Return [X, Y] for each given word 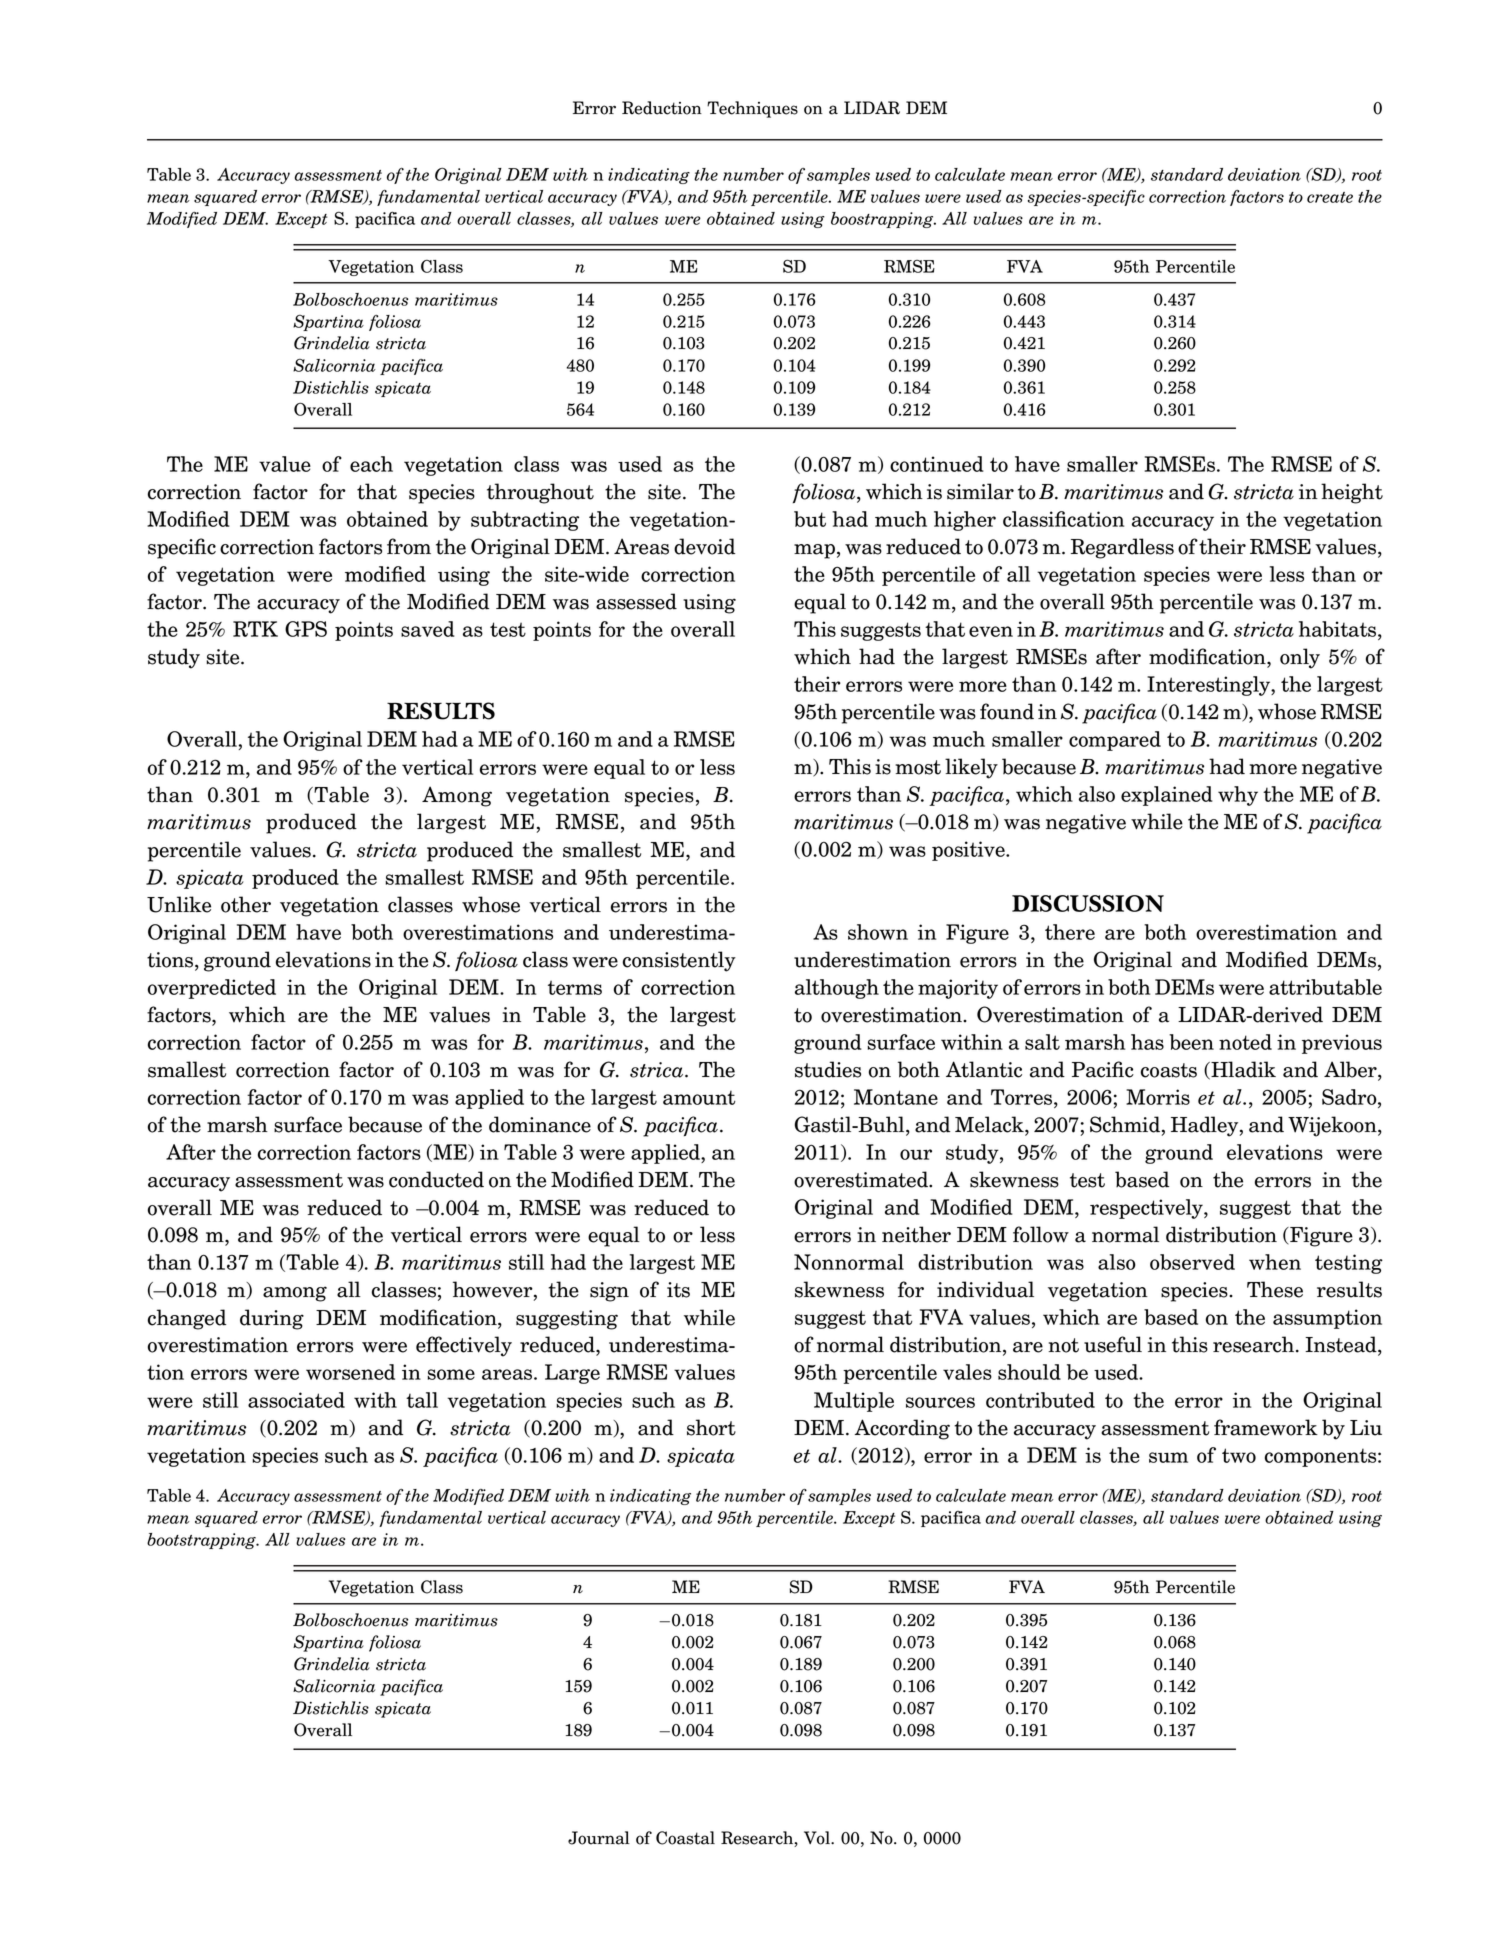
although [837, 989]
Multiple [854, 1402]
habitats [1337, 629]
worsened [350, 1372]
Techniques [752, 109]
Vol [818, 1838]
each [371, 464]
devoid [704, 546]
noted [1245, 1042]
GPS [306, 629]
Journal [599, 1838]
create [1330, 197]
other [246, 904]
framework [1266, 1427]
